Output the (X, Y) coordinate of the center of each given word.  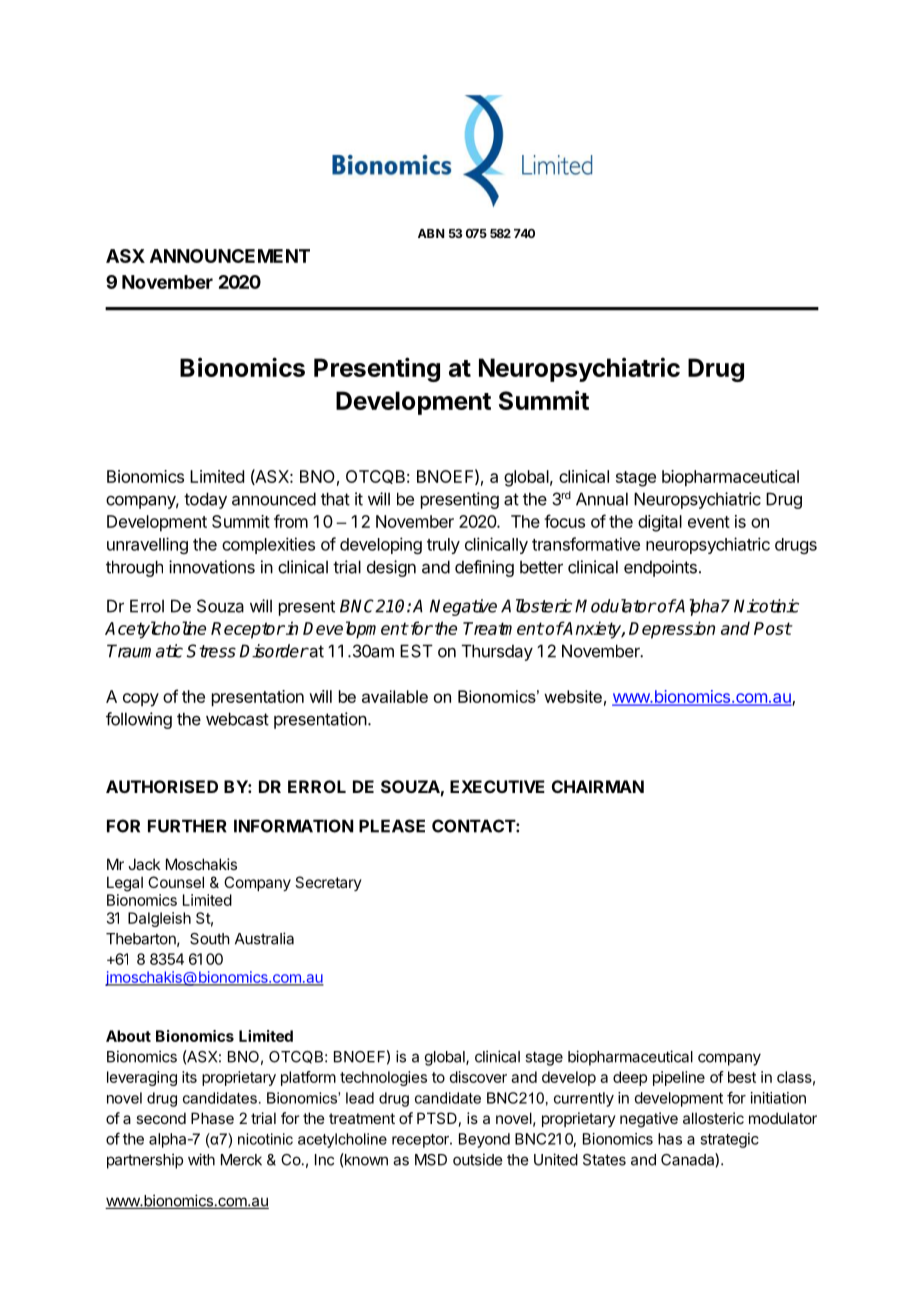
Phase (212, 1118)
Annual (602, 499)
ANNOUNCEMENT (230, 256)
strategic (729, 1140)
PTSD (437, 1118)
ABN (431, 233)
